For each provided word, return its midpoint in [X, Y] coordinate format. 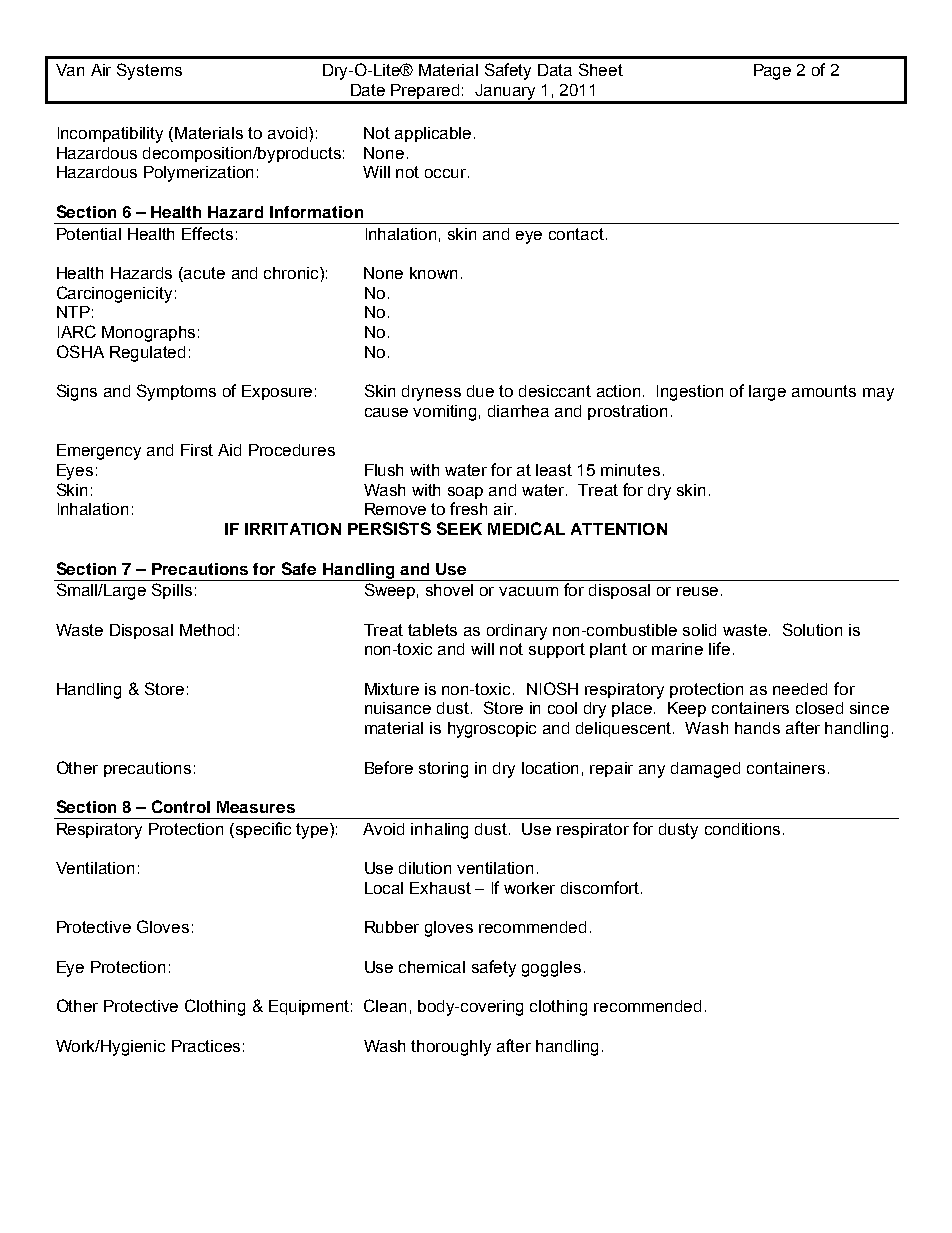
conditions [742, 829]
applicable [433, 134]
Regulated [147, 354]
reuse [697, 591]
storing [443, 770]
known [433, 273]
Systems [149, 71]
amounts [824, 391]
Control [181, 806]
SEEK [459, 528]
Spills [172, 591]
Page [772, 72]
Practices [206, 1046]
